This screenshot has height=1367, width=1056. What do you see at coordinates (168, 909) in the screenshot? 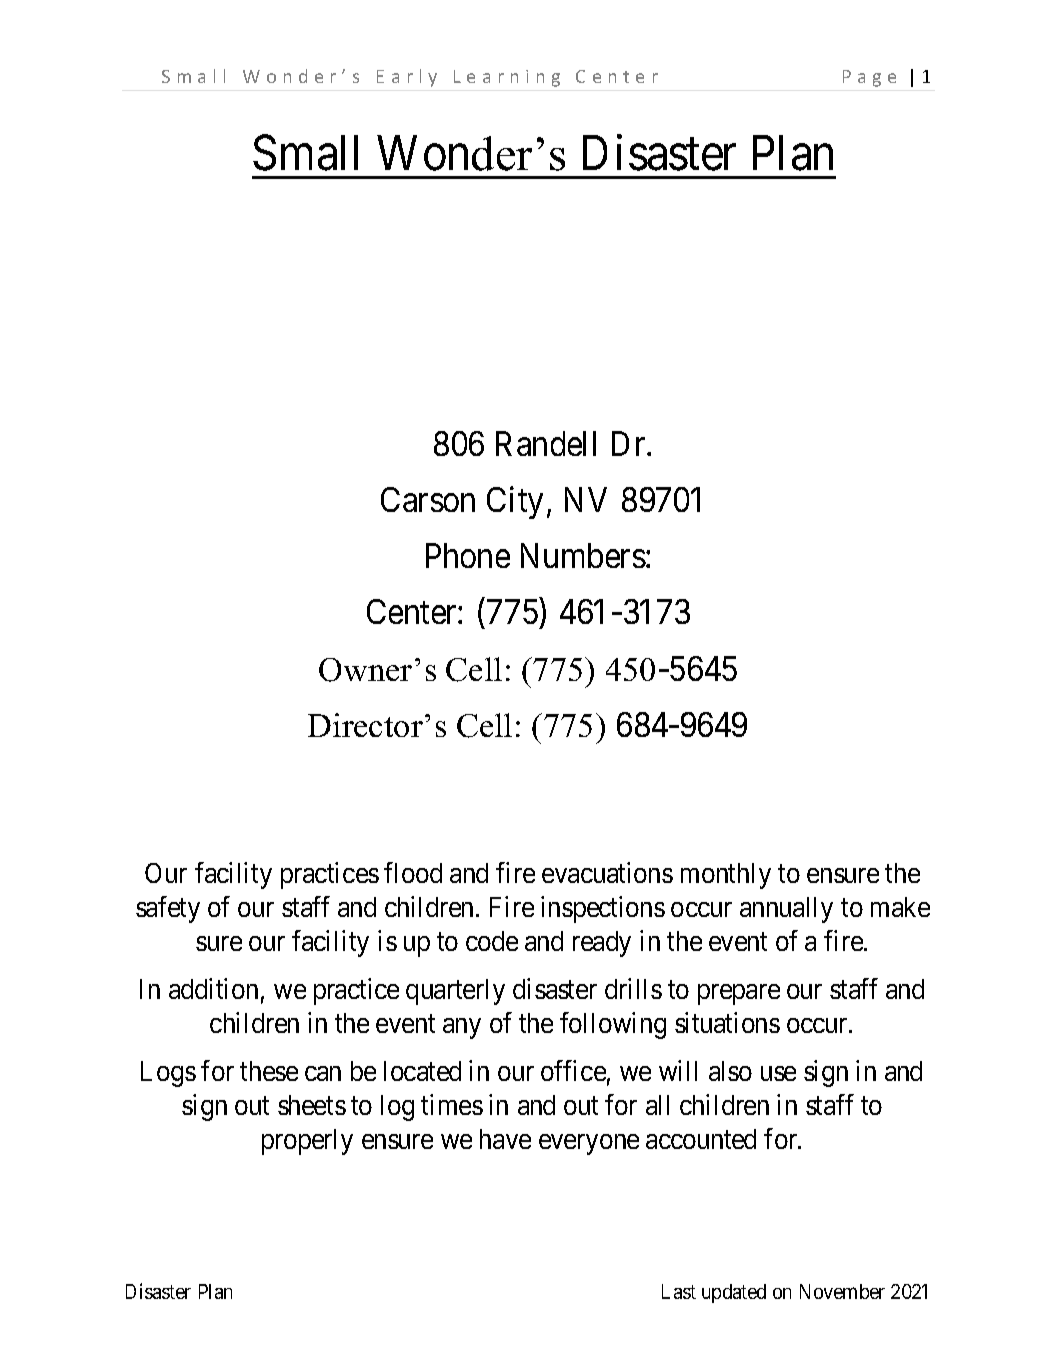
I see `safety` at bounding box center [168, 909].
